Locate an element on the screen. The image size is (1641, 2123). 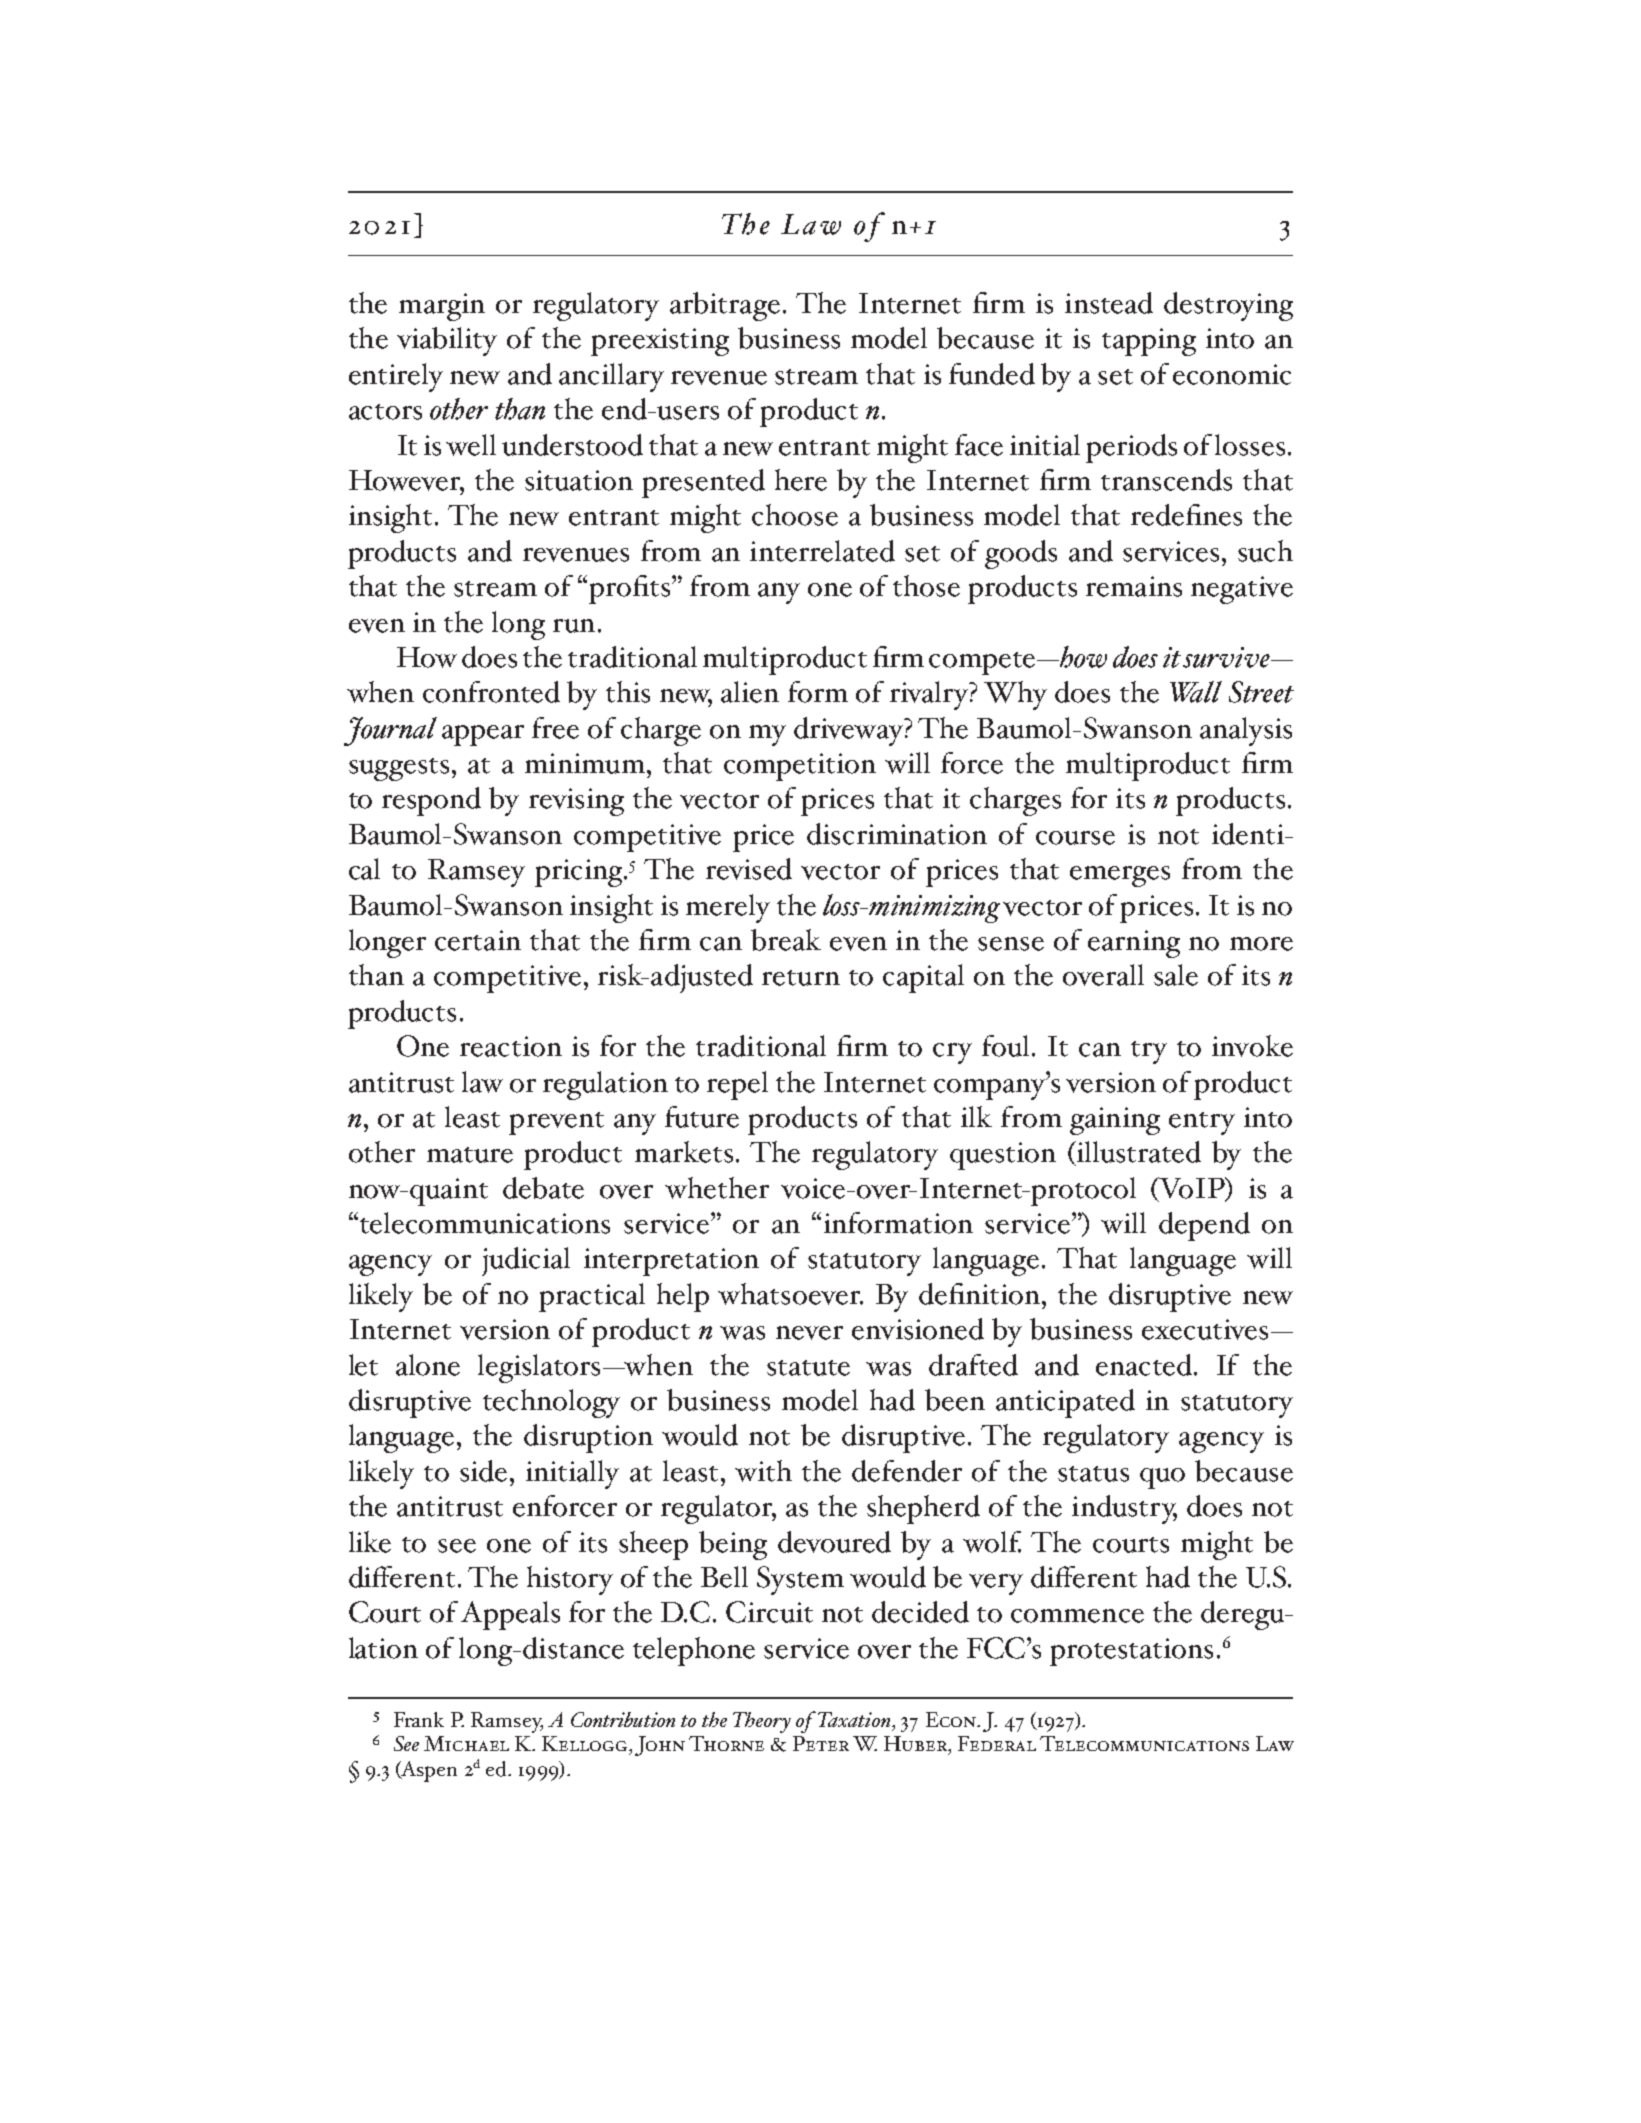
confronted is located at coordinates (491, 692).
